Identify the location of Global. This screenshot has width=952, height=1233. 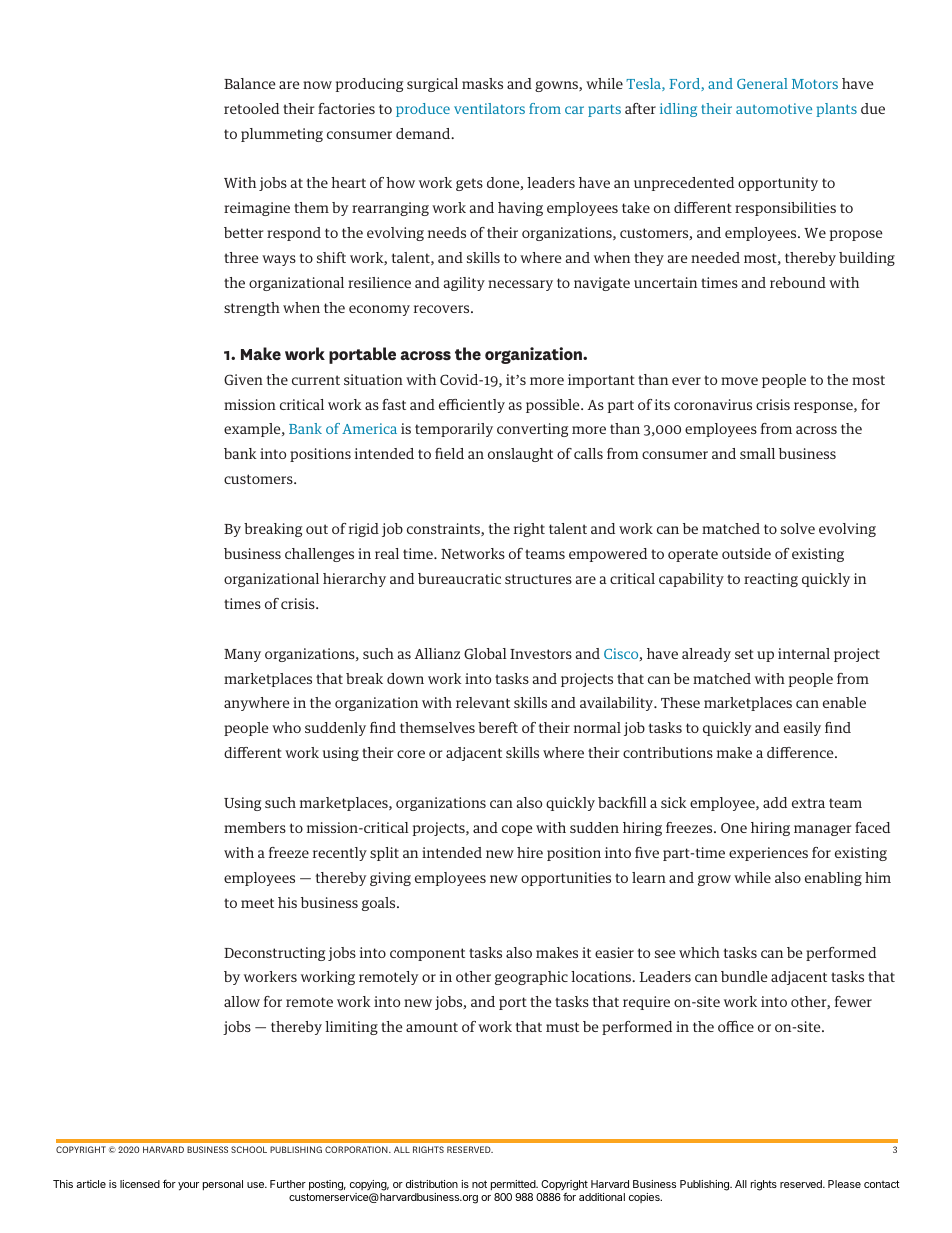
(485, 653).
